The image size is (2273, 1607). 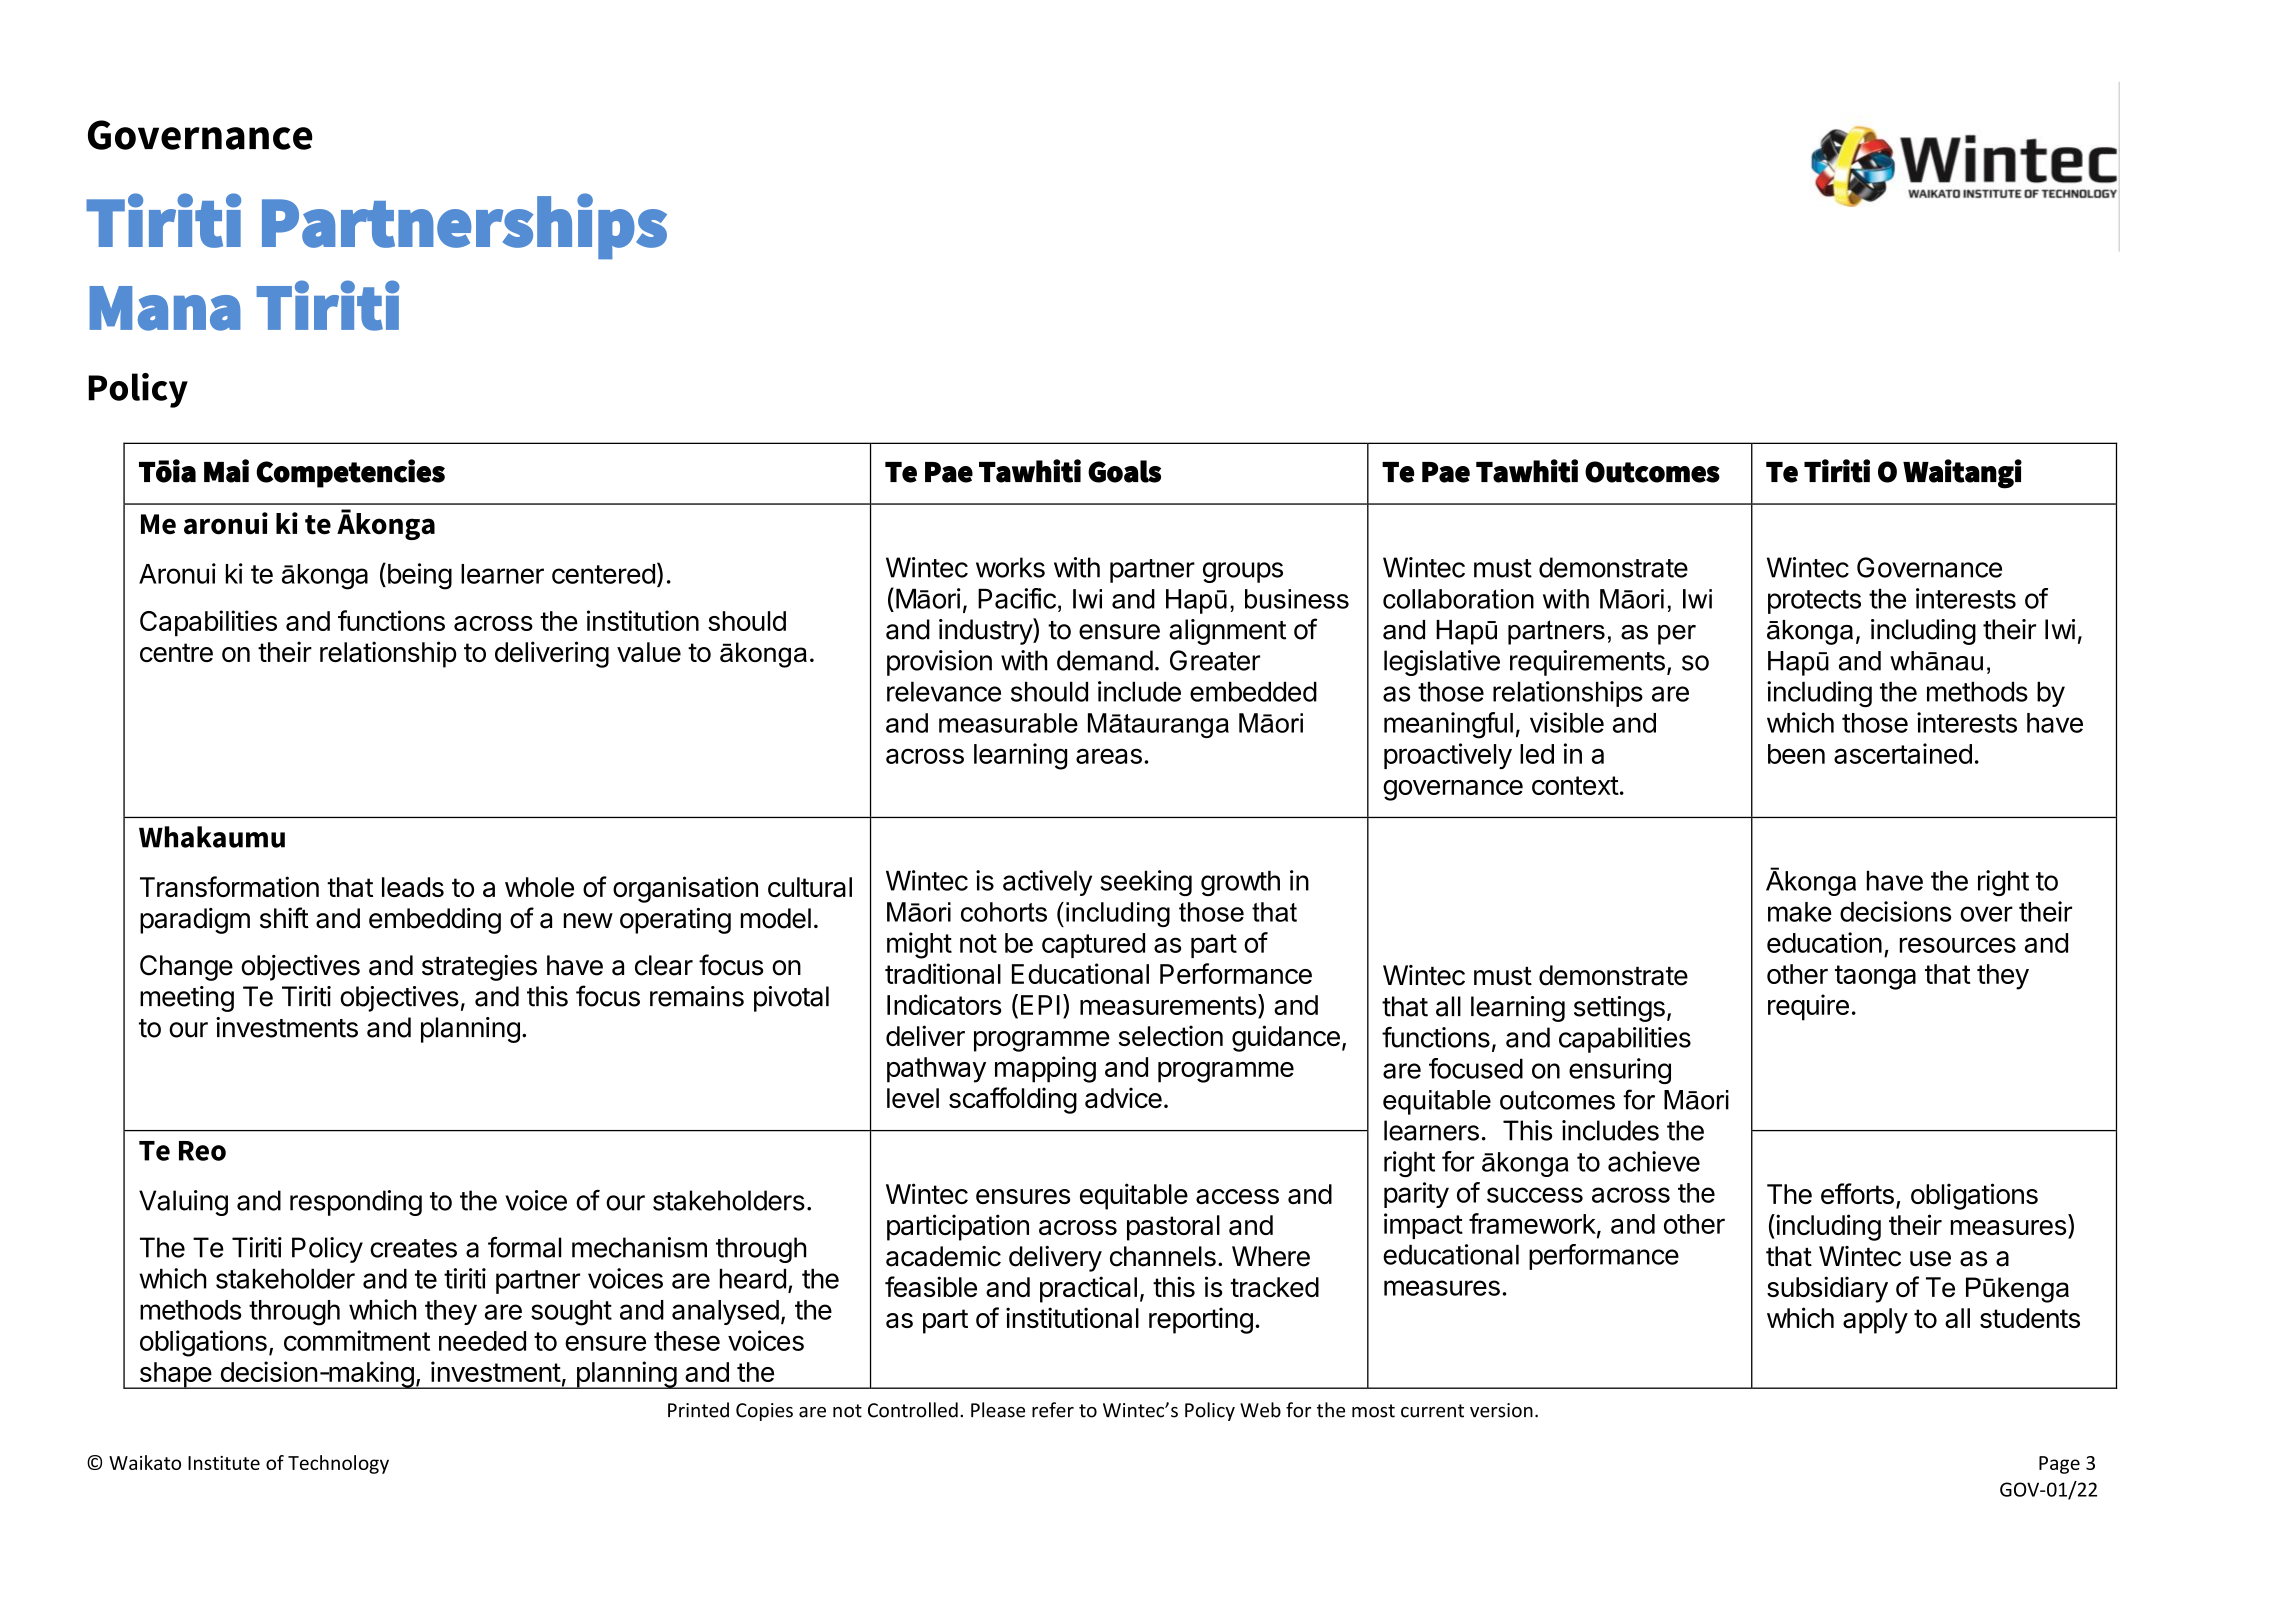 I want to click on been, so click(x=1796, y=754).
